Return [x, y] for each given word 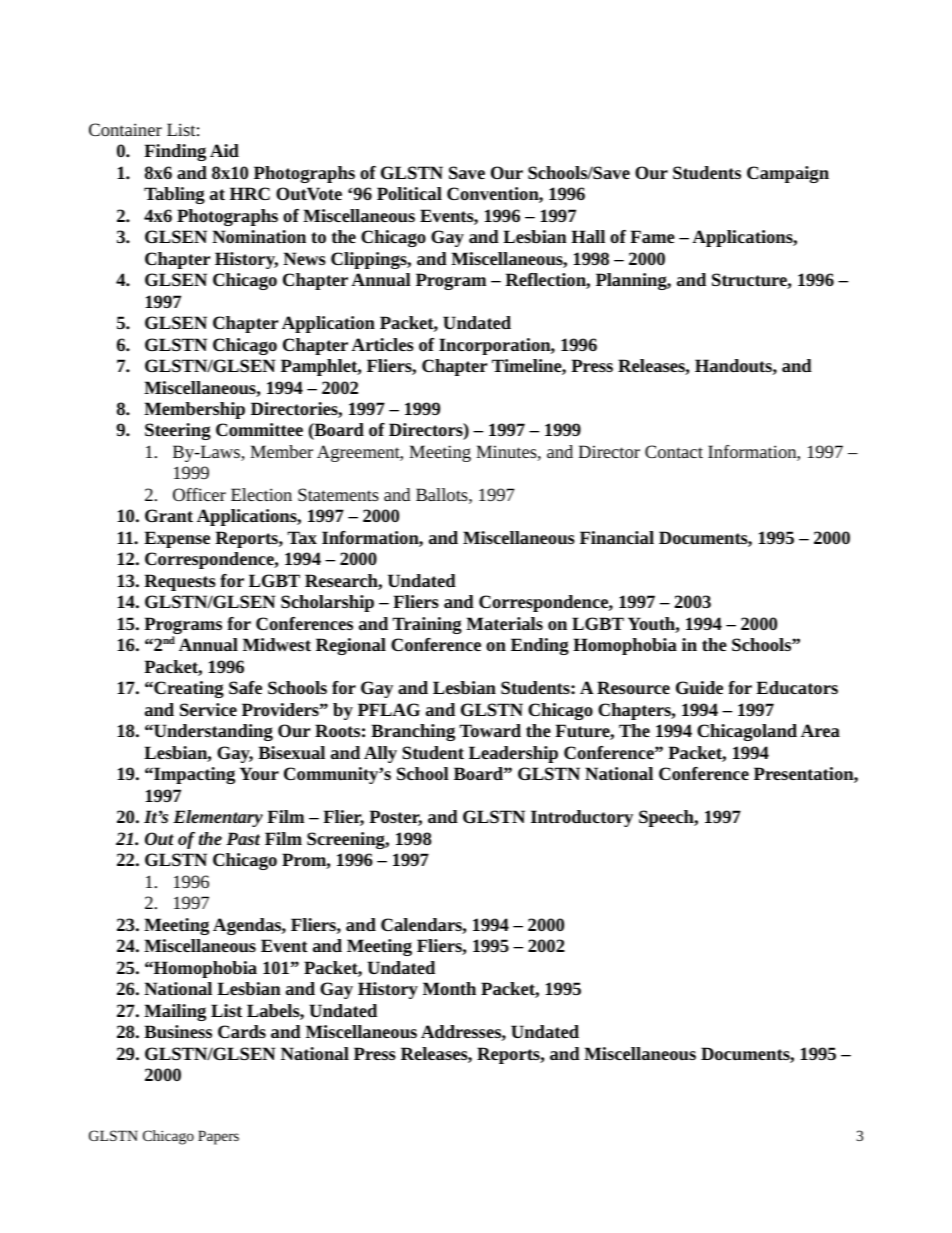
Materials [504, 623]
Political [409, 193]
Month [449, 988]
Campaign [788, 174]
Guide [699, 687]
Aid [224, 150]
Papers [218, 1137]
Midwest [277, 644]
